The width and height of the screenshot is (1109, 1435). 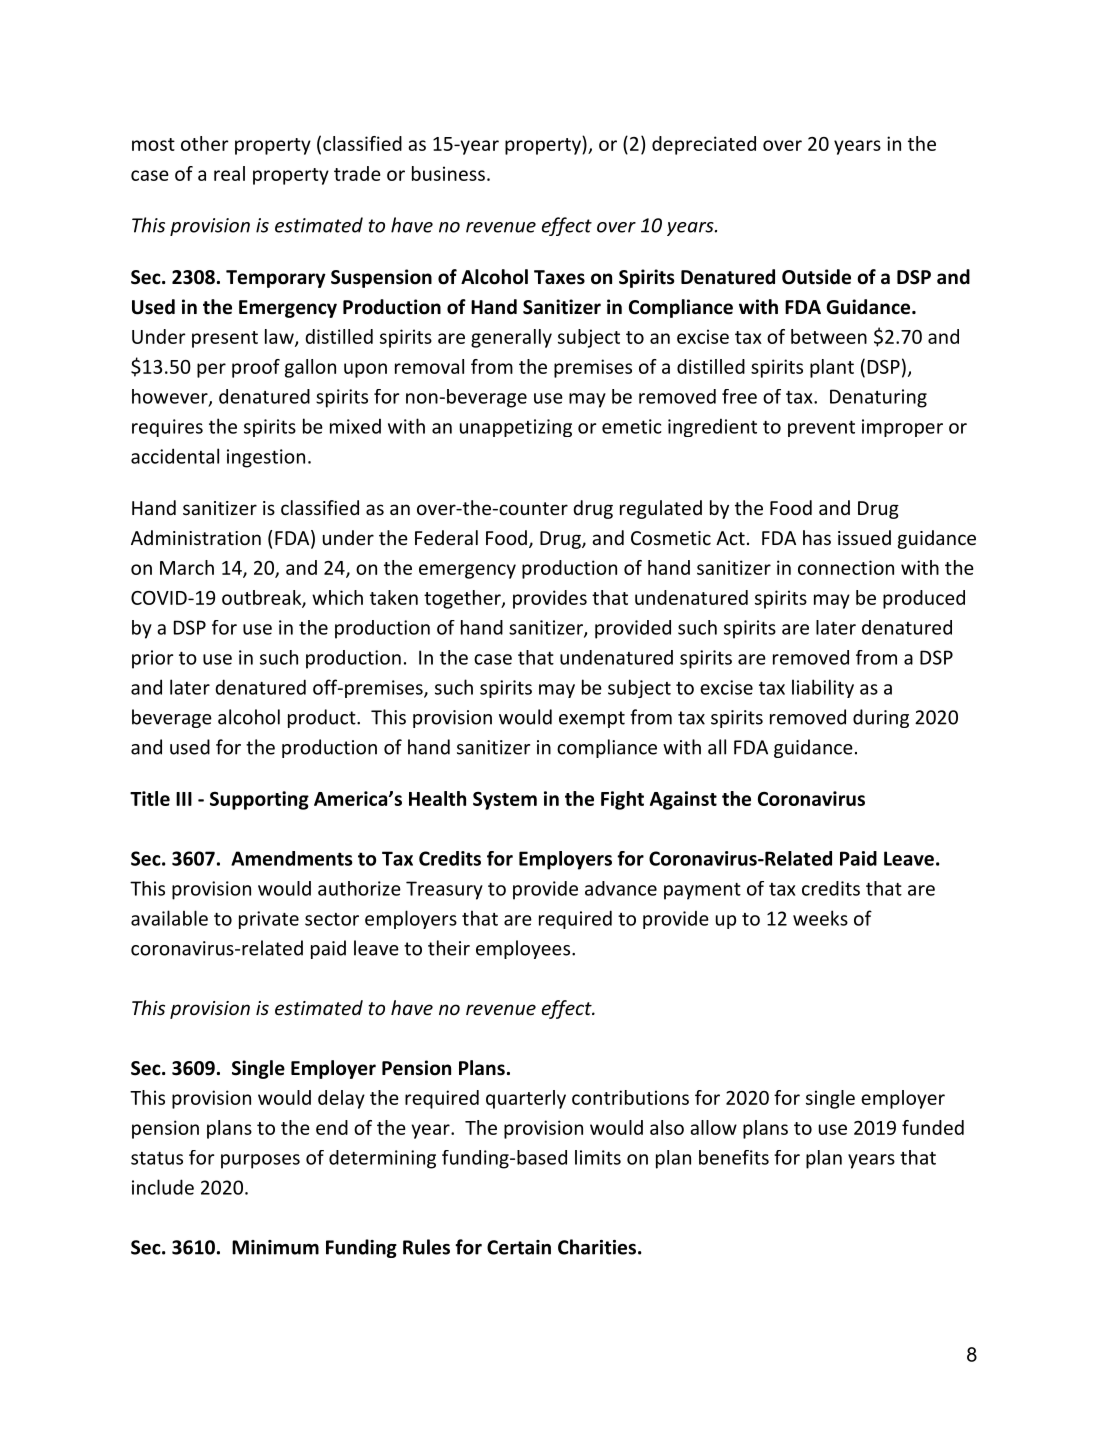 What do you see at coordinates (734, 1157) in the screenshot?
I see `benefits` at bounding box center [734, 1157].
